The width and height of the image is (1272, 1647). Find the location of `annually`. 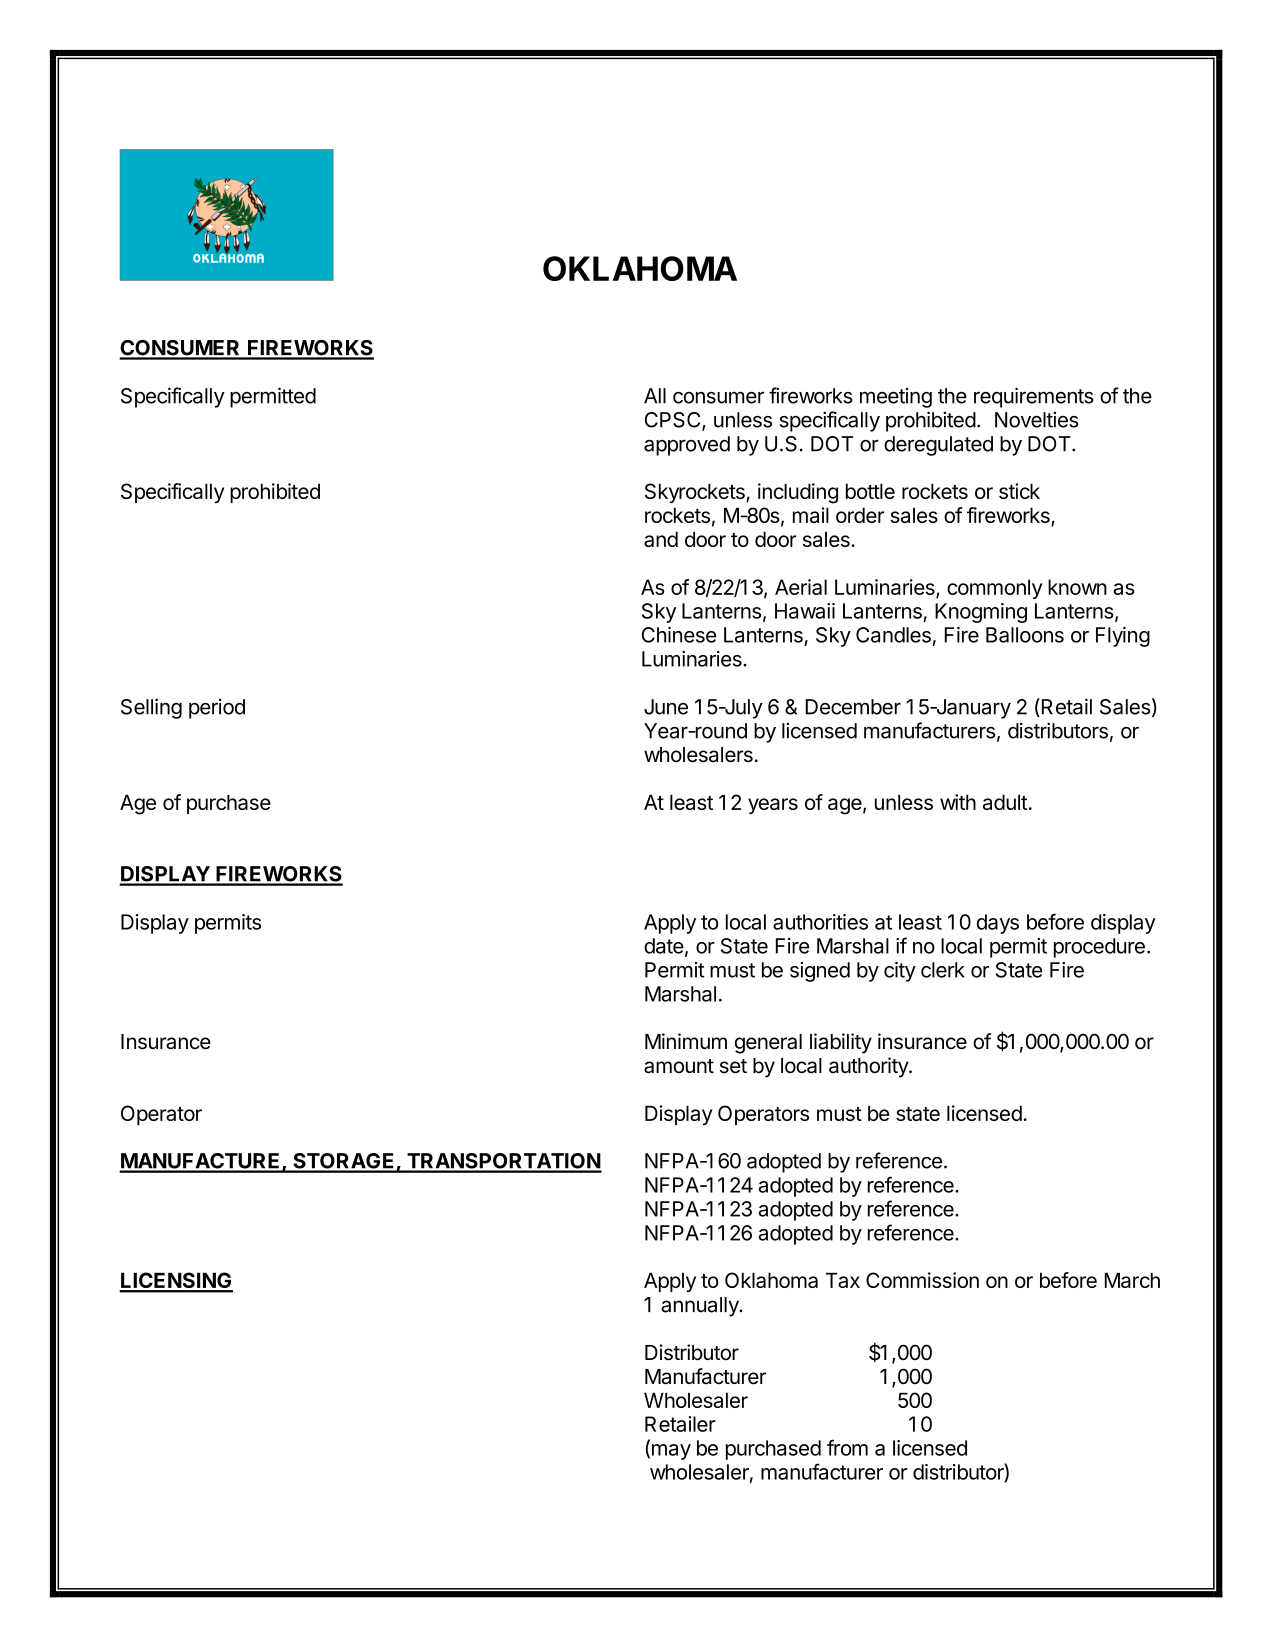

annually is located at coordinates (701, 1307).
